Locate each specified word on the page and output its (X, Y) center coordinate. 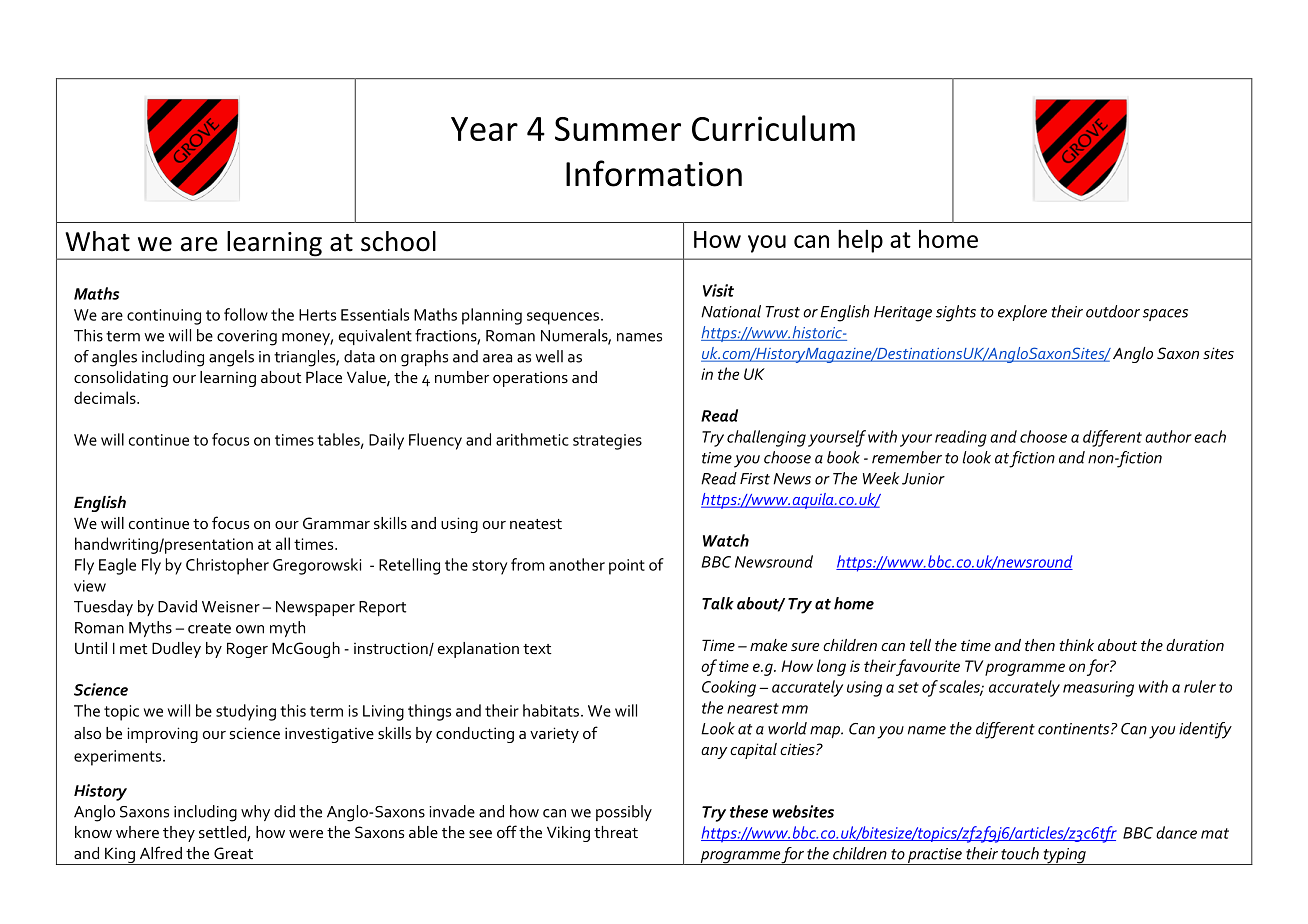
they (179, 834)
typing (1064, 856)
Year (484, 129)
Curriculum (773, 128)
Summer (618, 129)
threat (616, 832)
